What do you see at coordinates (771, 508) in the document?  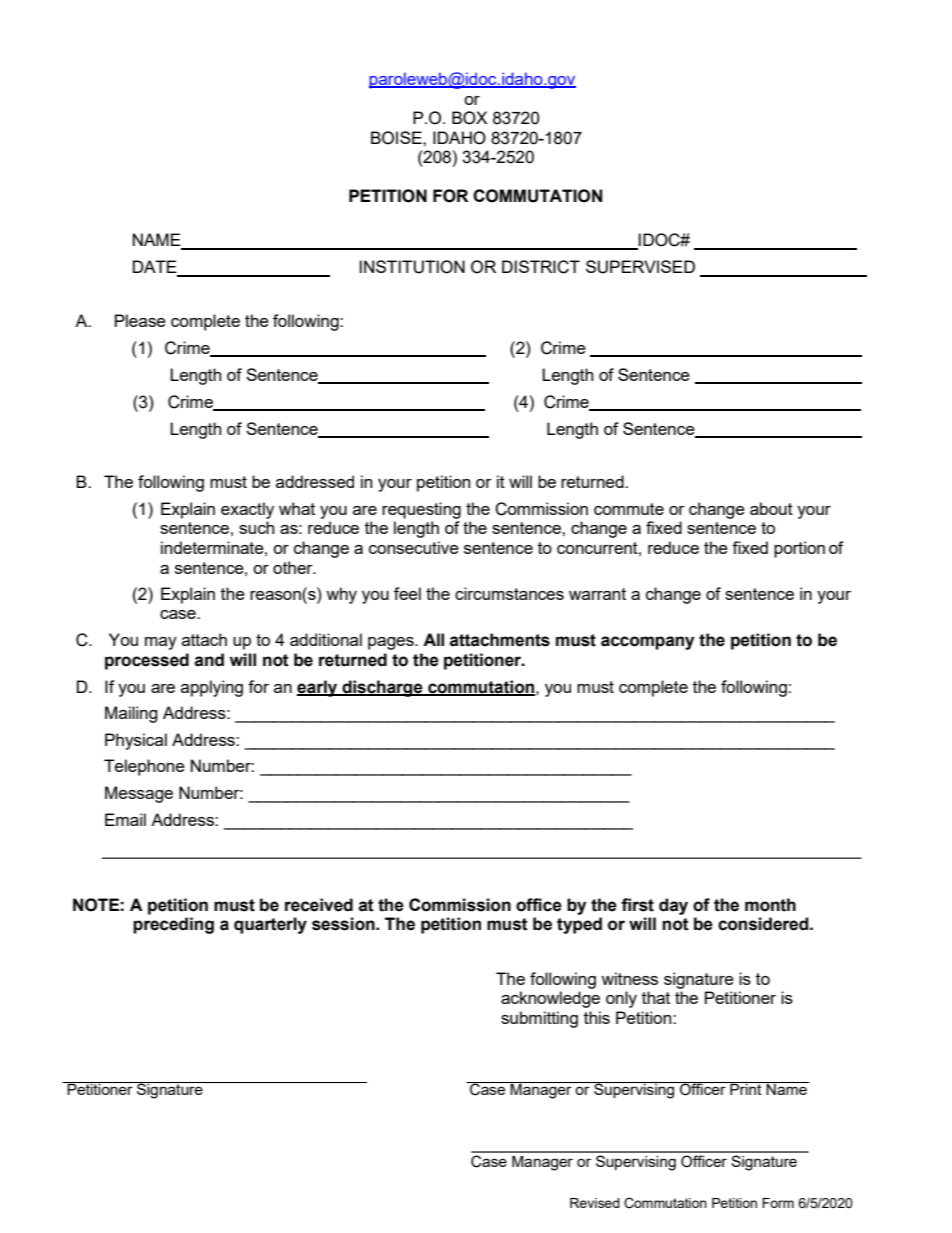 I see `about` at bounding box center [771, 508].
